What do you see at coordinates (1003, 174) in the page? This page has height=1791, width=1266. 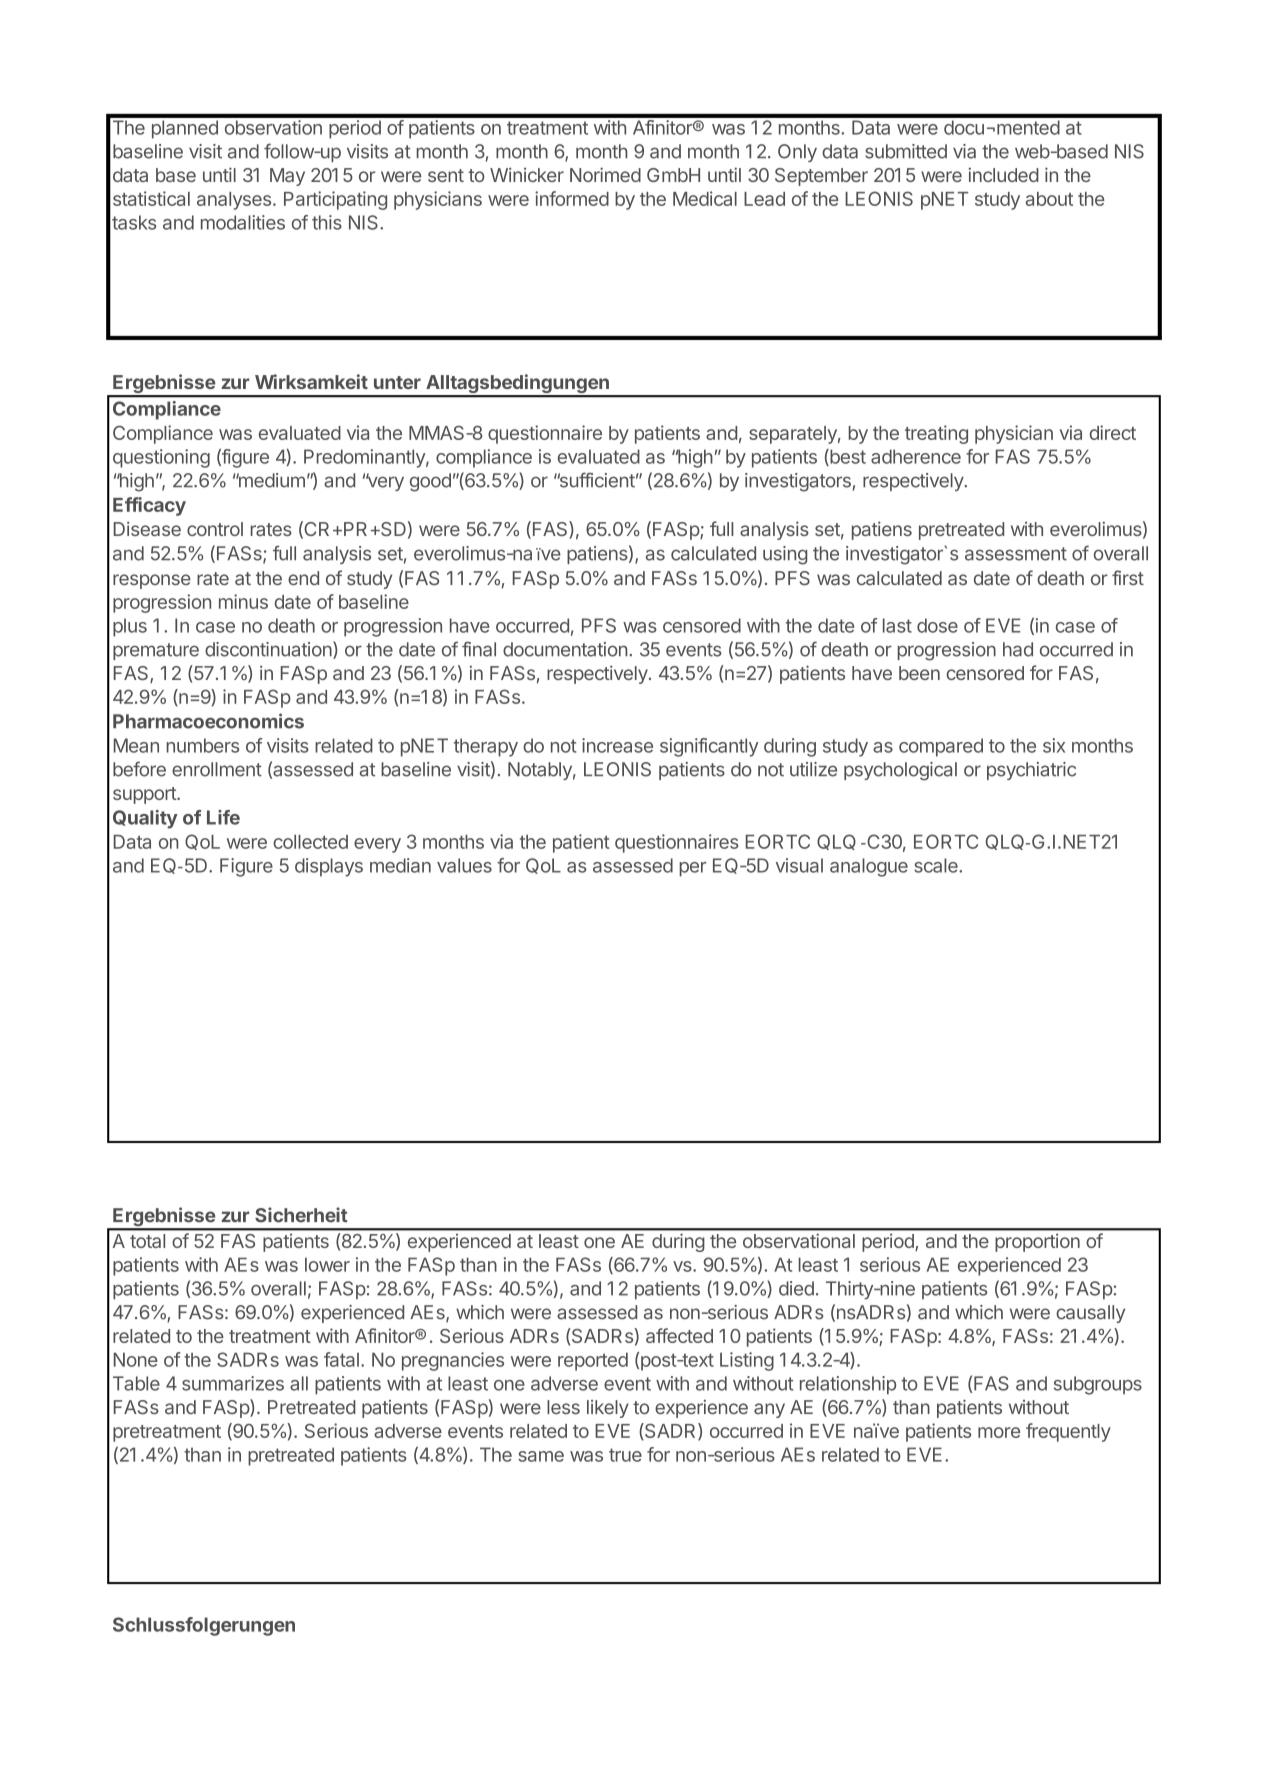 I see `included` at bounding box center [1003, 174].
